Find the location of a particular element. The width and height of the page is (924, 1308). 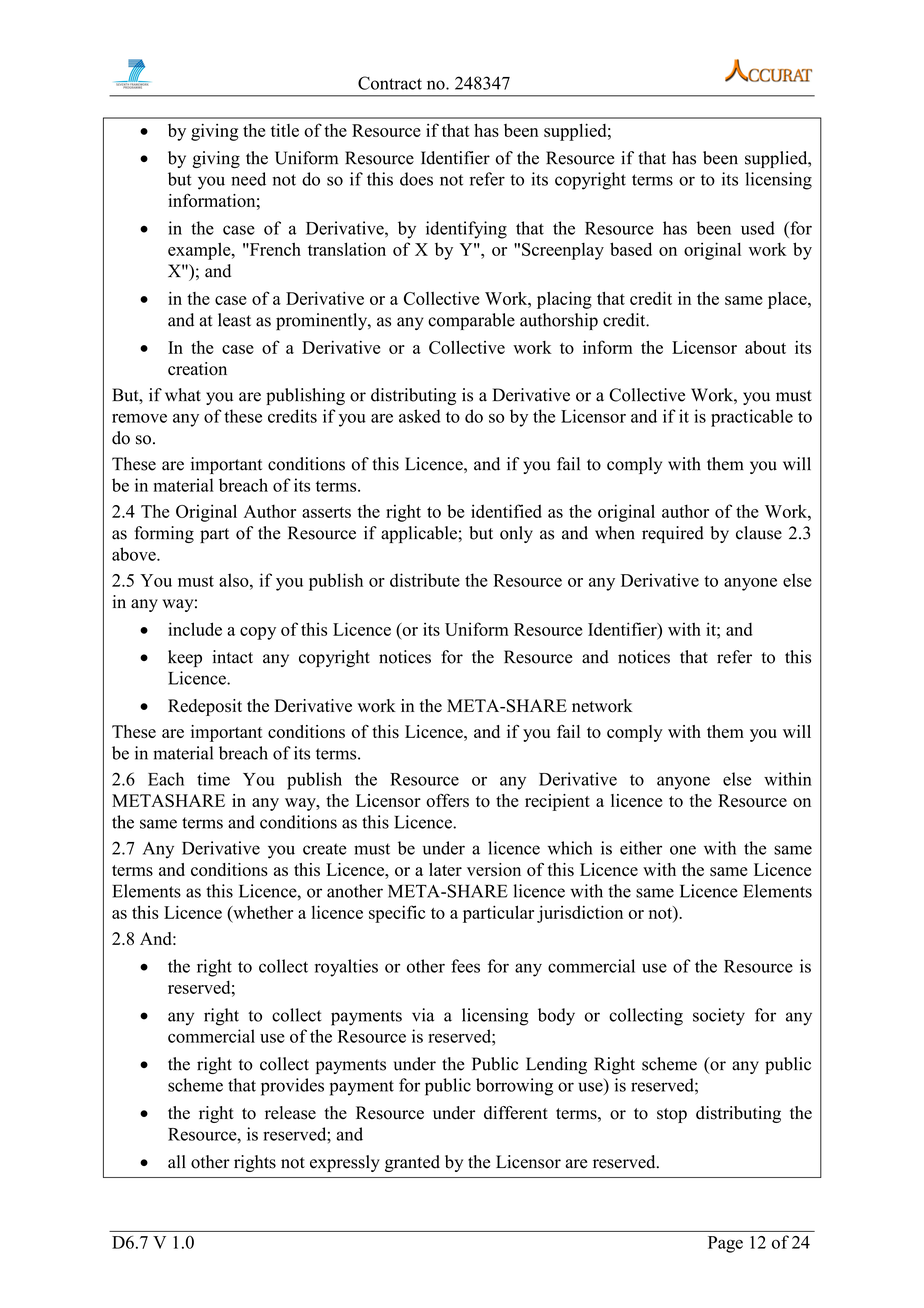

used is located at coordinates (758, 228).
